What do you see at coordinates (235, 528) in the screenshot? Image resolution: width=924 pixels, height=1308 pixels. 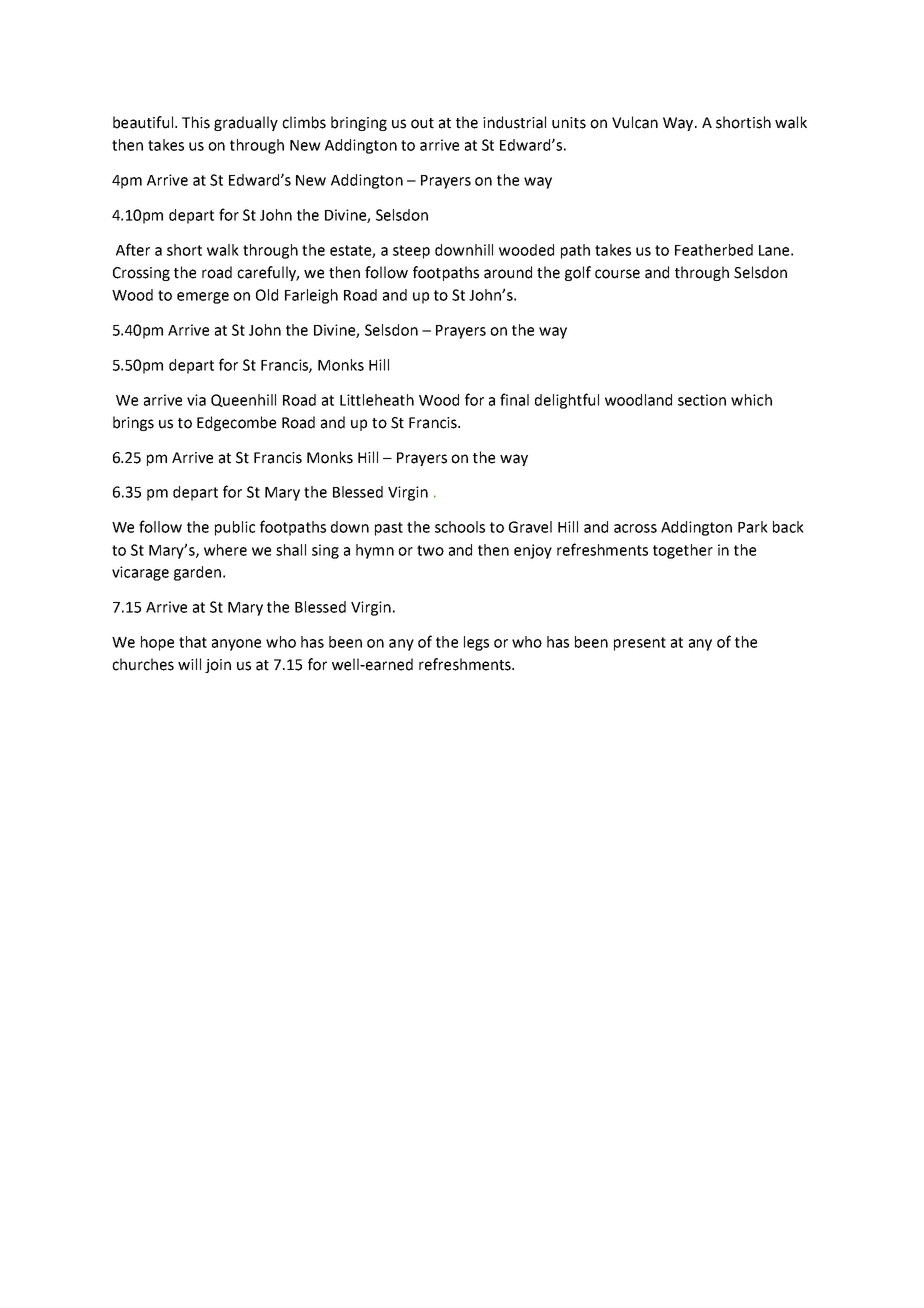 I see `public` at bounding box center [235, 528].
